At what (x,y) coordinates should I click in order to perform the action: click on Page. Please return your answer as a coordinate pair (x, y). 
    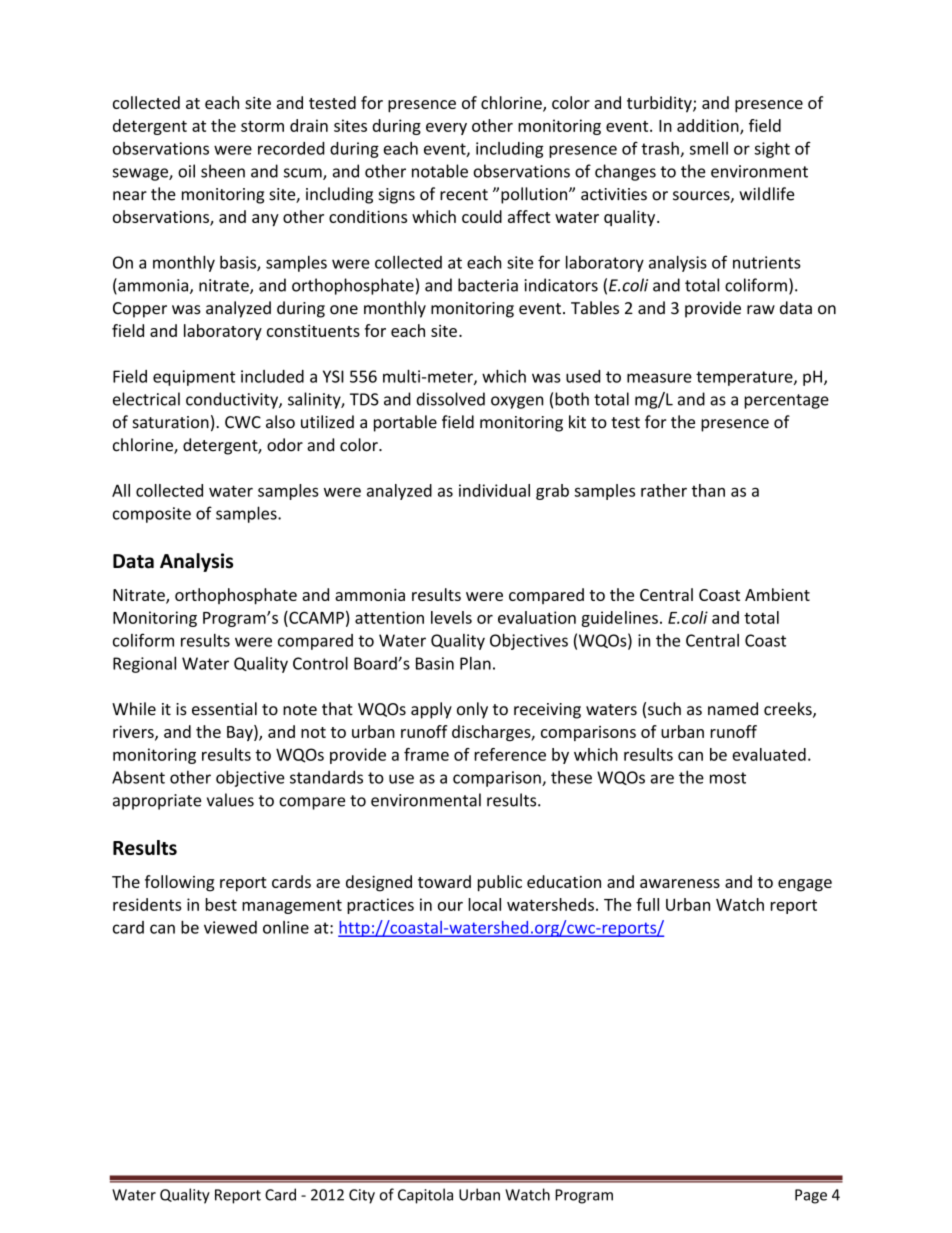
    Looking at the image, I should click on (811, 1196).
